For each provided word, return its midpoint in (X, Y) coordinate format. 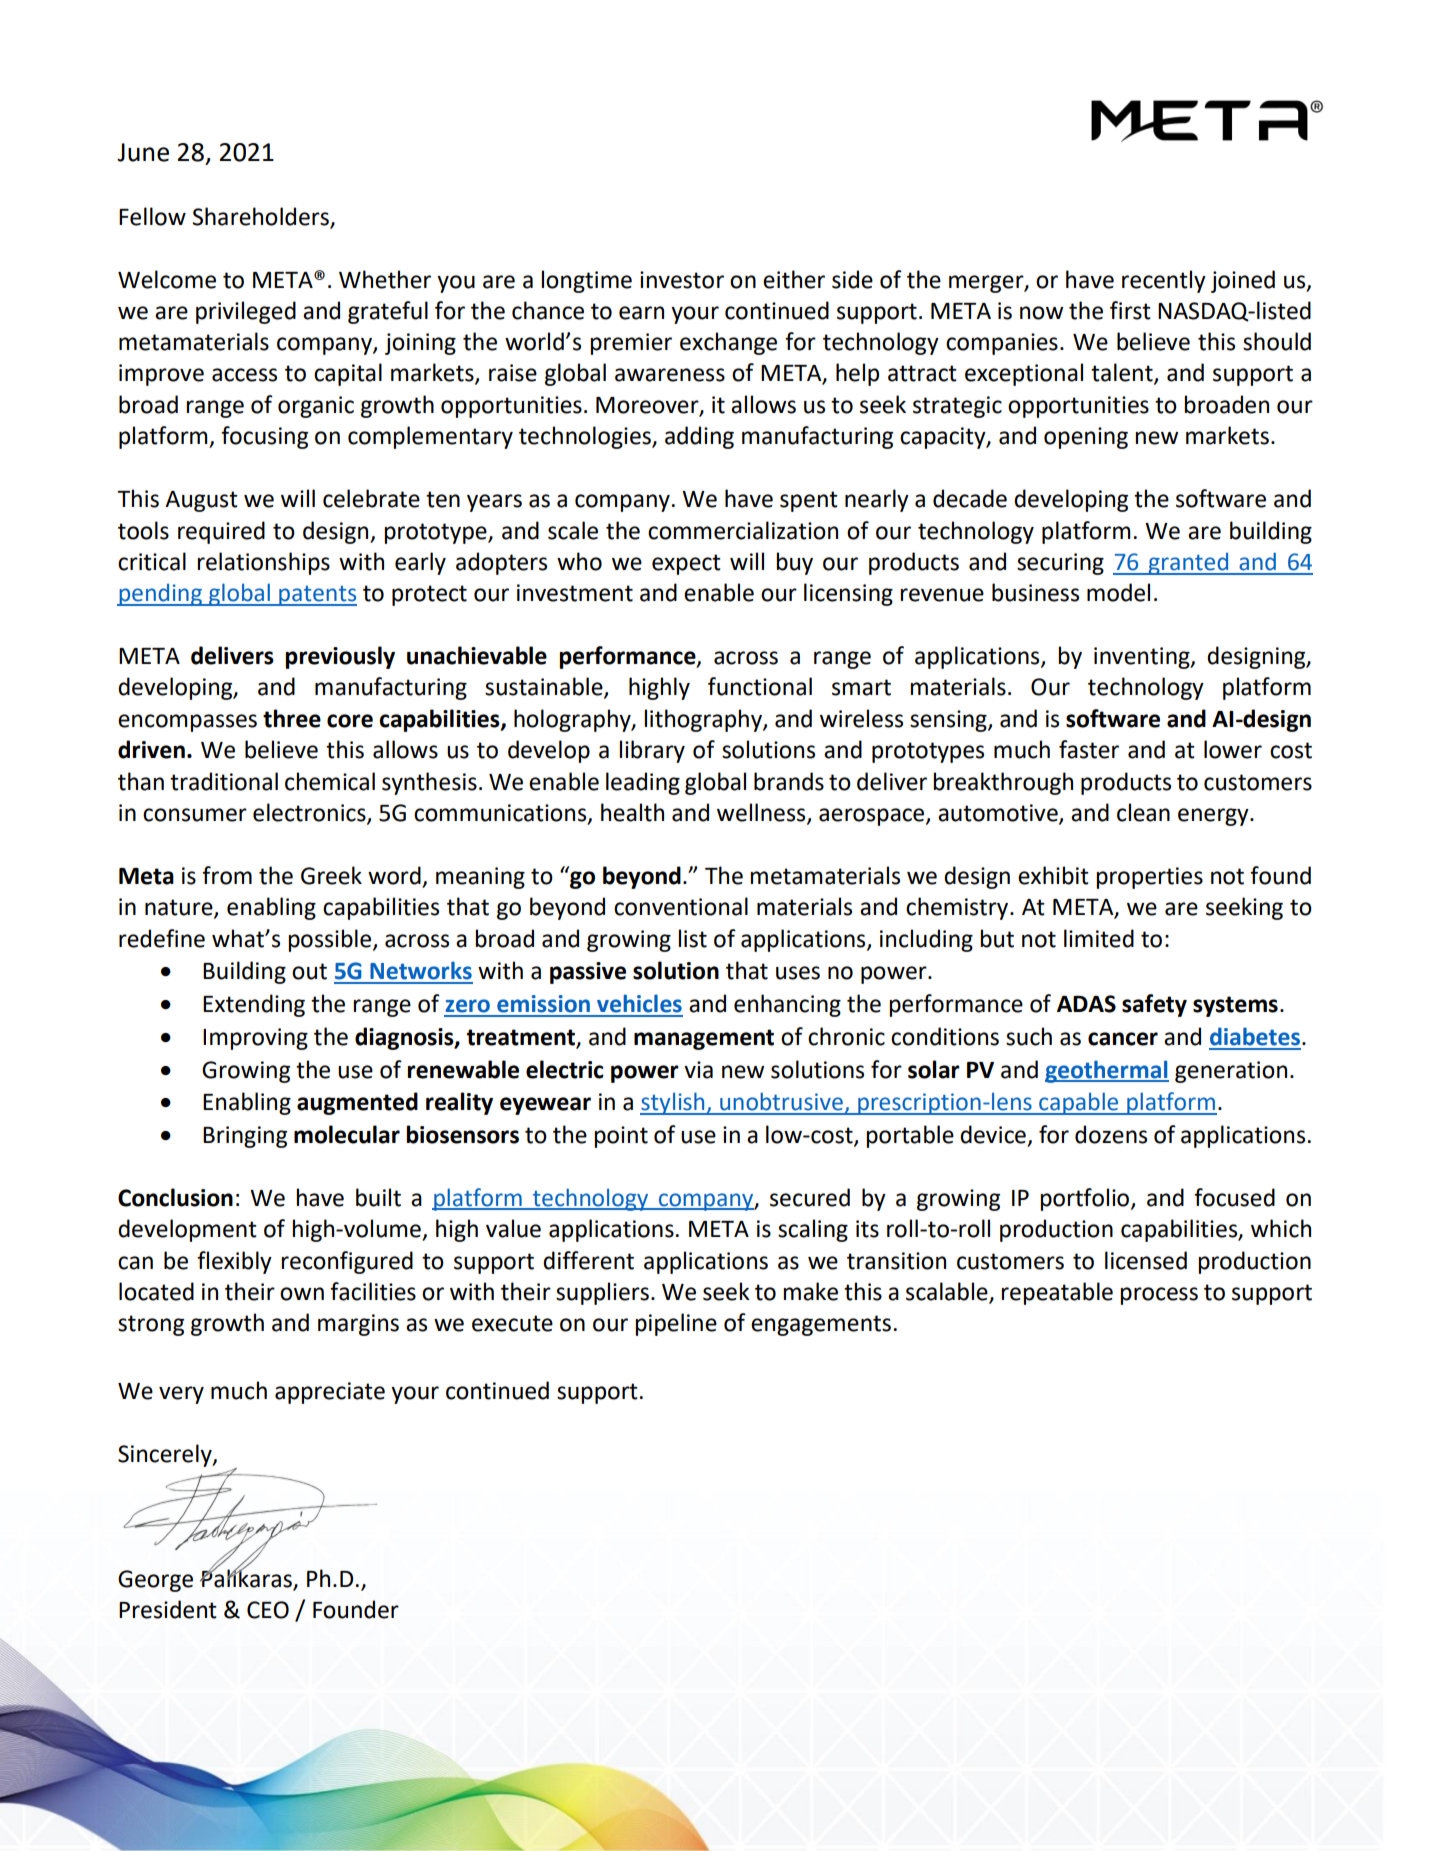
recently (1164, 281)
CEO (268, 1610)
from (227, 875)
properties (1149, 878)
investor (682, 280)
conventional (681, 906)
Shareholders (261, 216)
